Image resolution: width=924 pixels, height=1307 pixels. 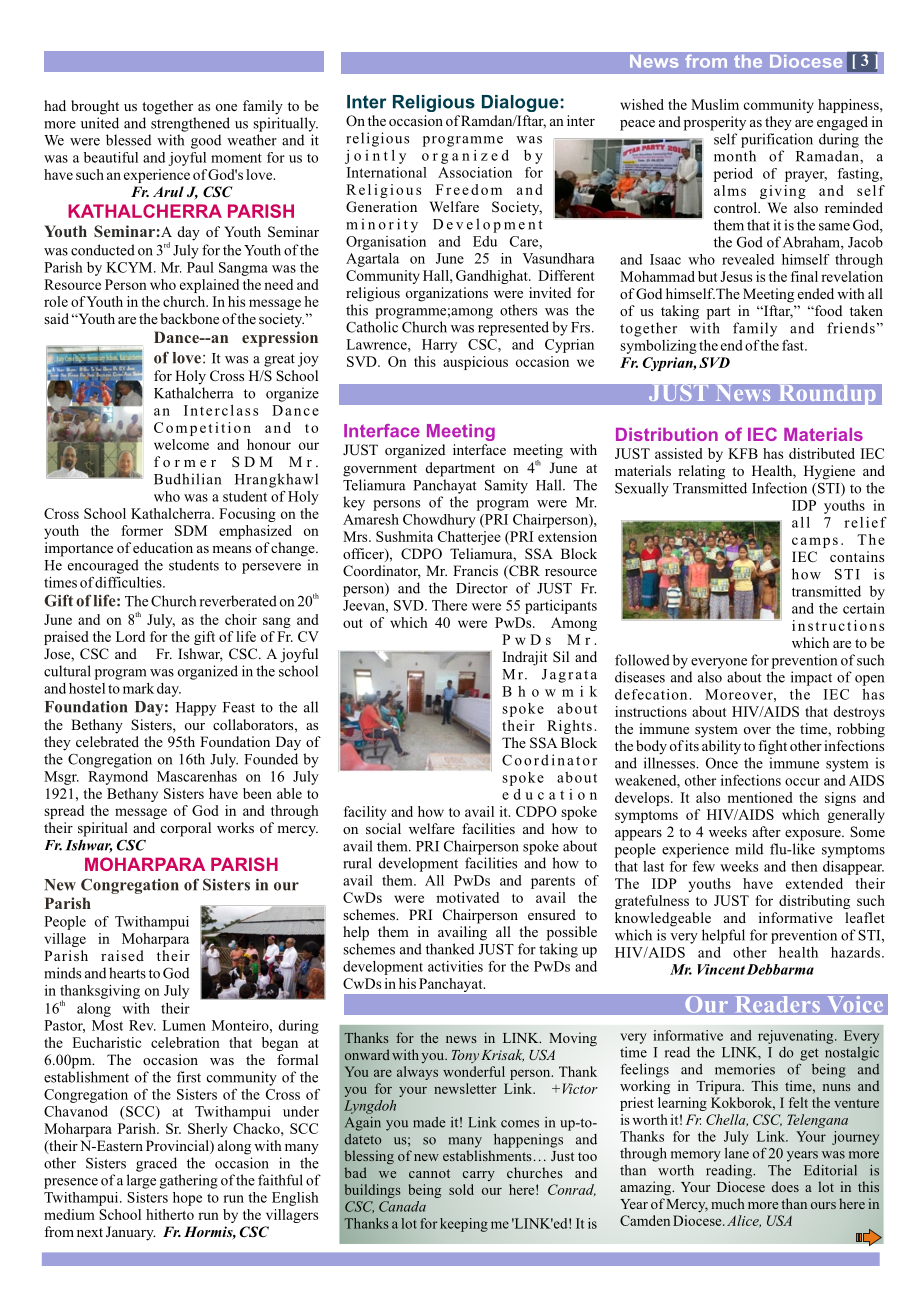 What do you see at coordinates (561, 656) in the page?
I see `Sil` at bounding box center [561, 656].
